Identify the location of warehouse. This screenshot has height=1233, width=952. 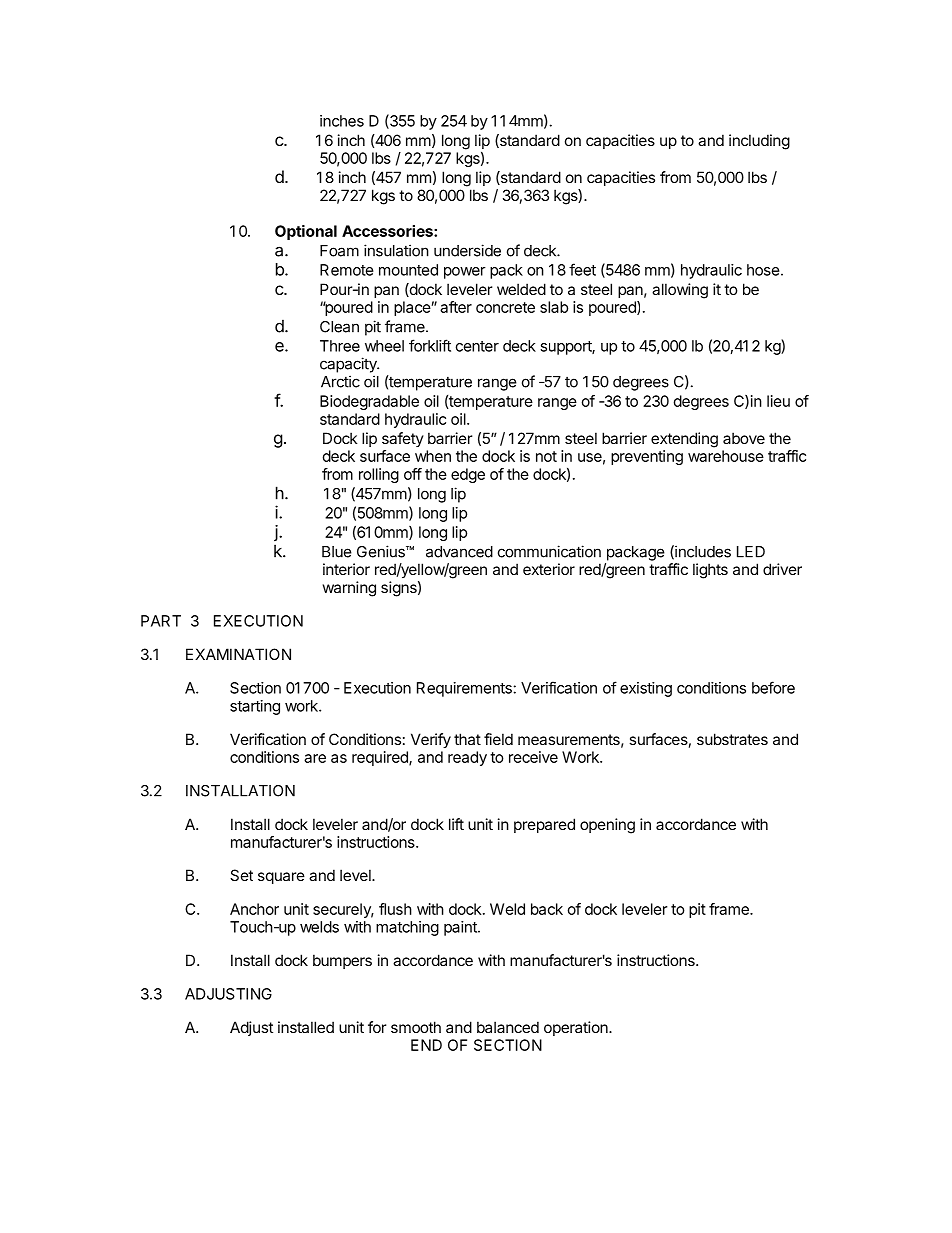
(726, 456).
